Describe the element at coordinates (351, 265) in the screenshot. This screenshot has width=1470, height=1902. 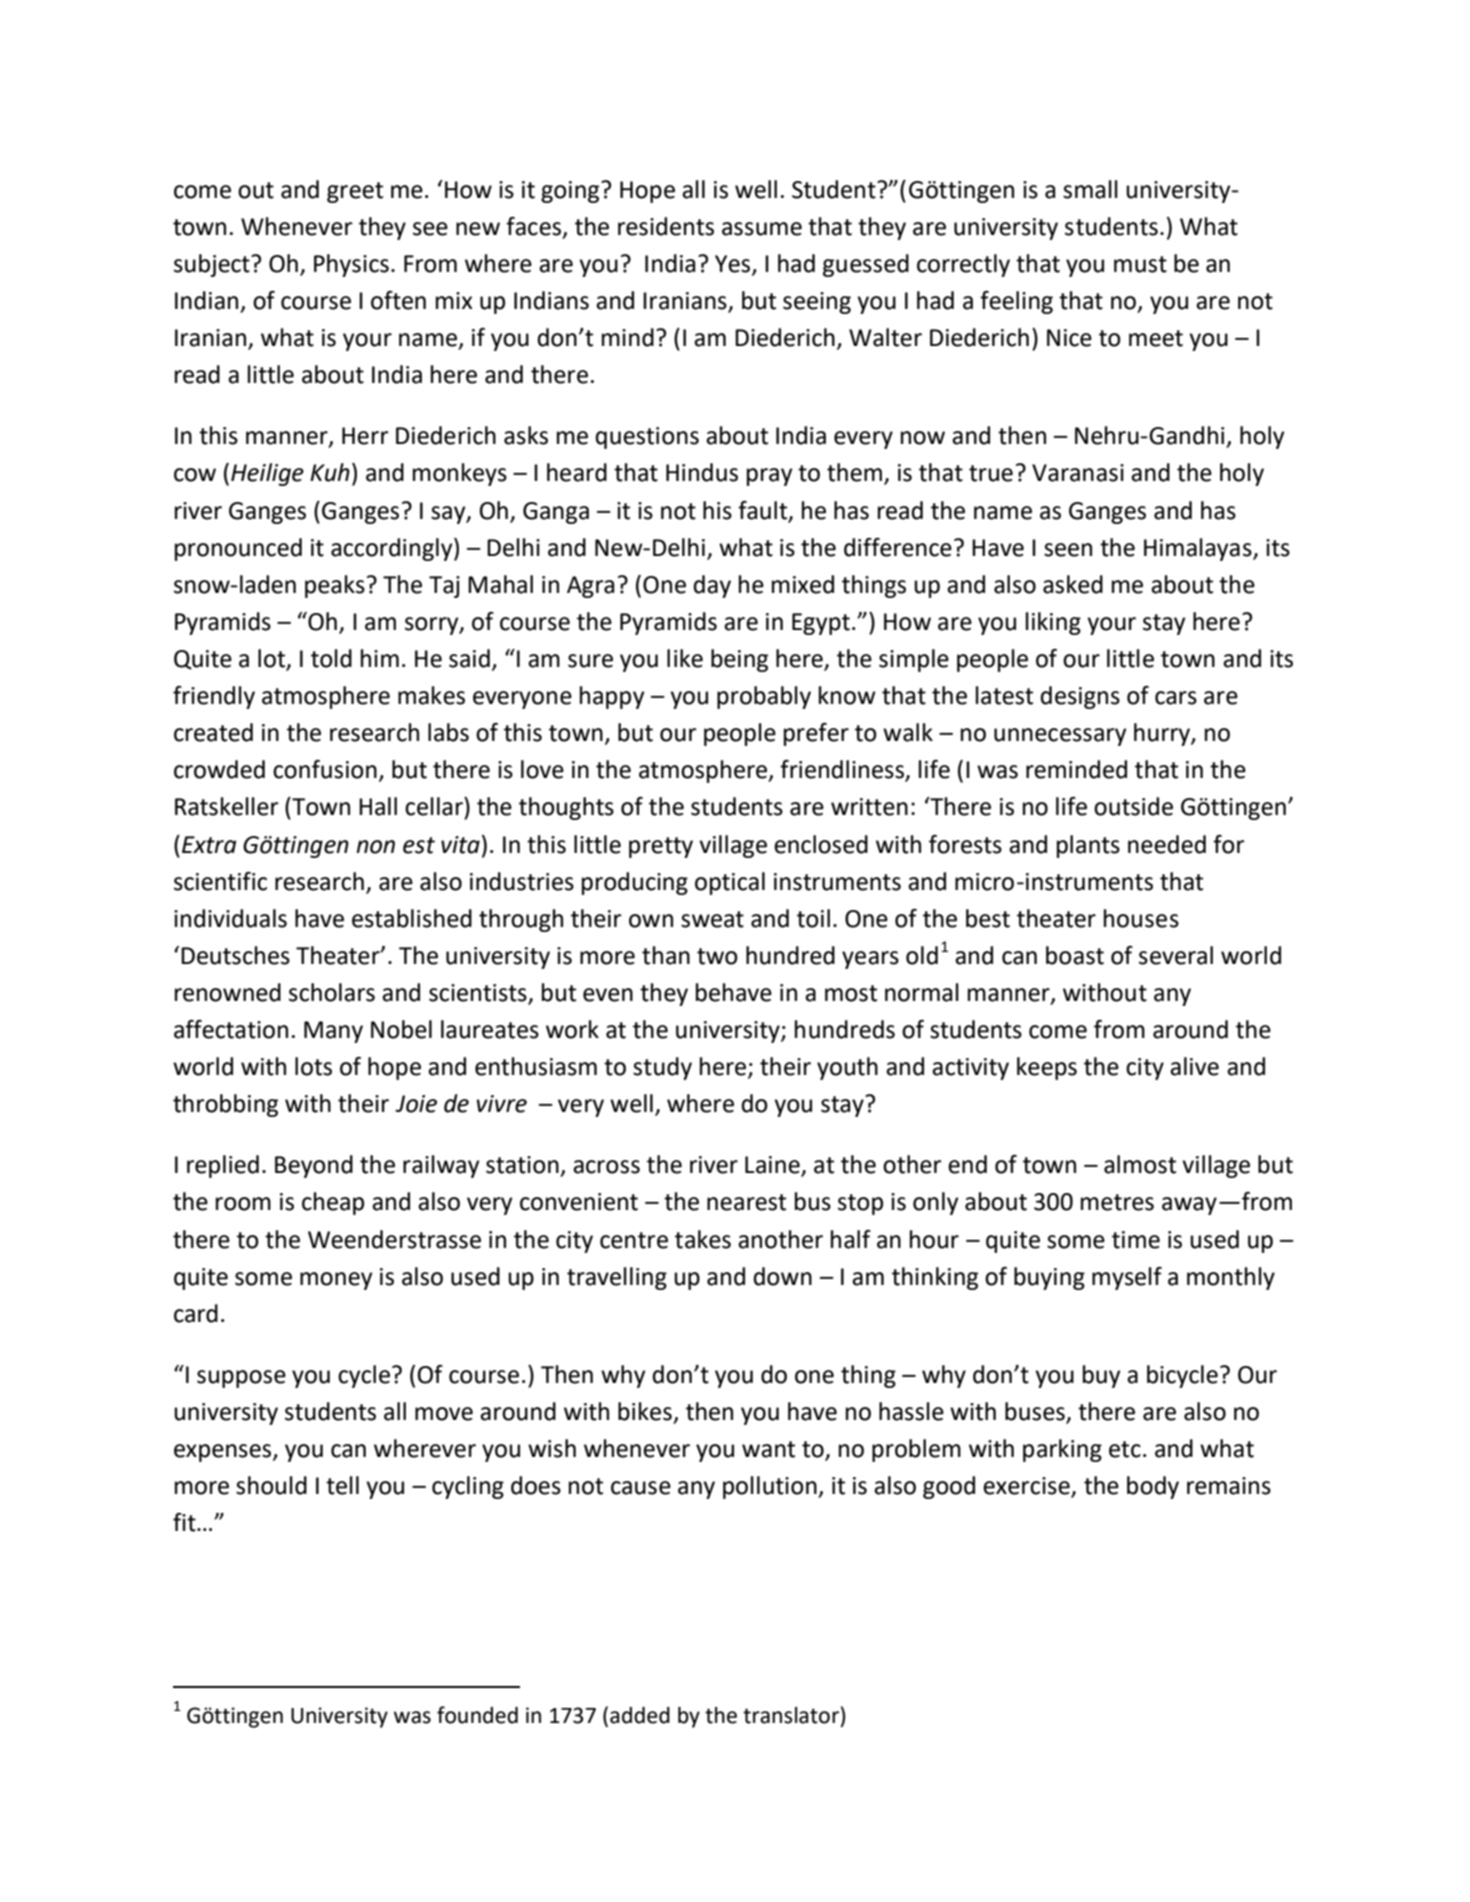
I see `Physics` at that location.
